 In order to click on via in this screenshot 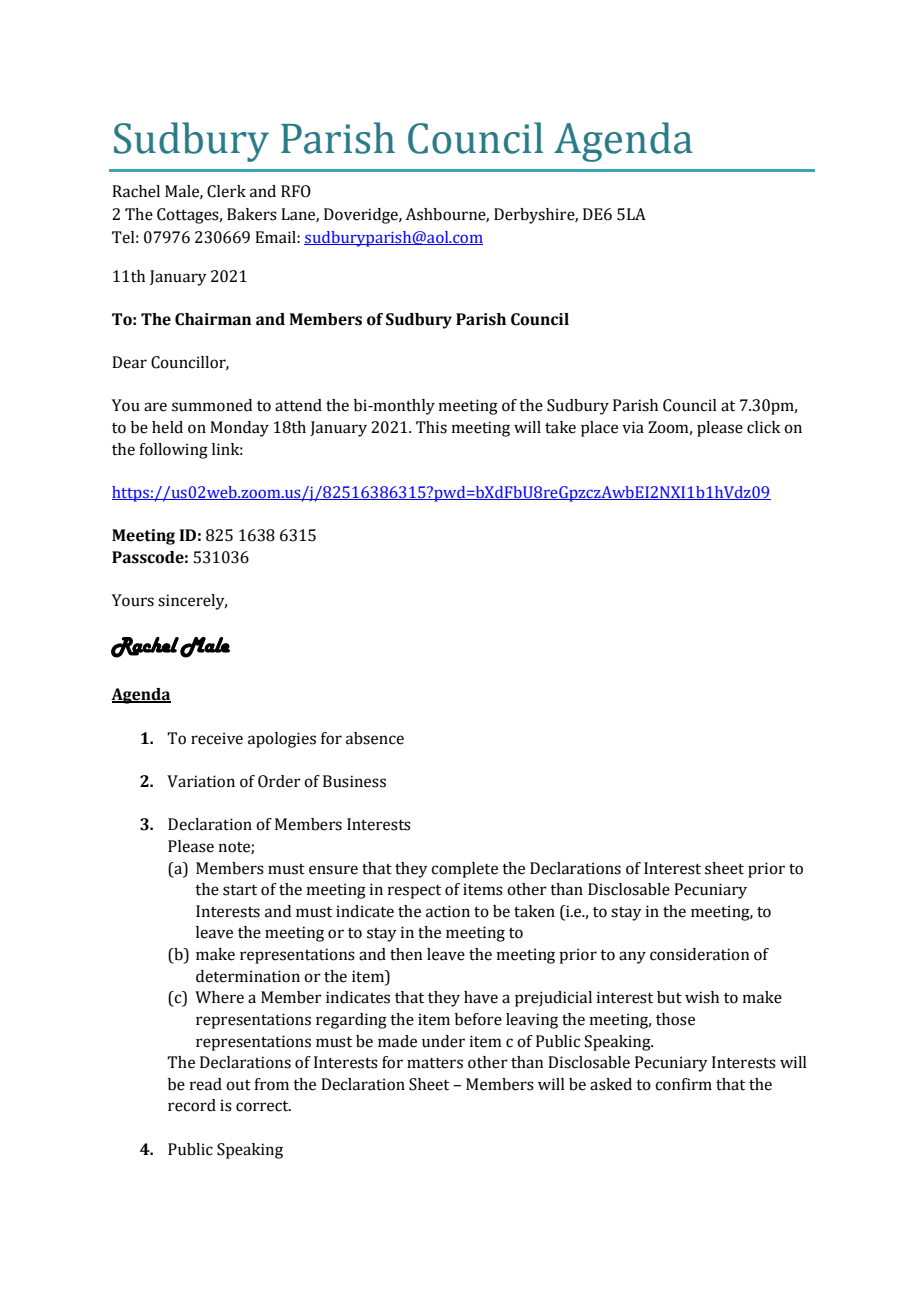, I will do `click(633, 427)`.
